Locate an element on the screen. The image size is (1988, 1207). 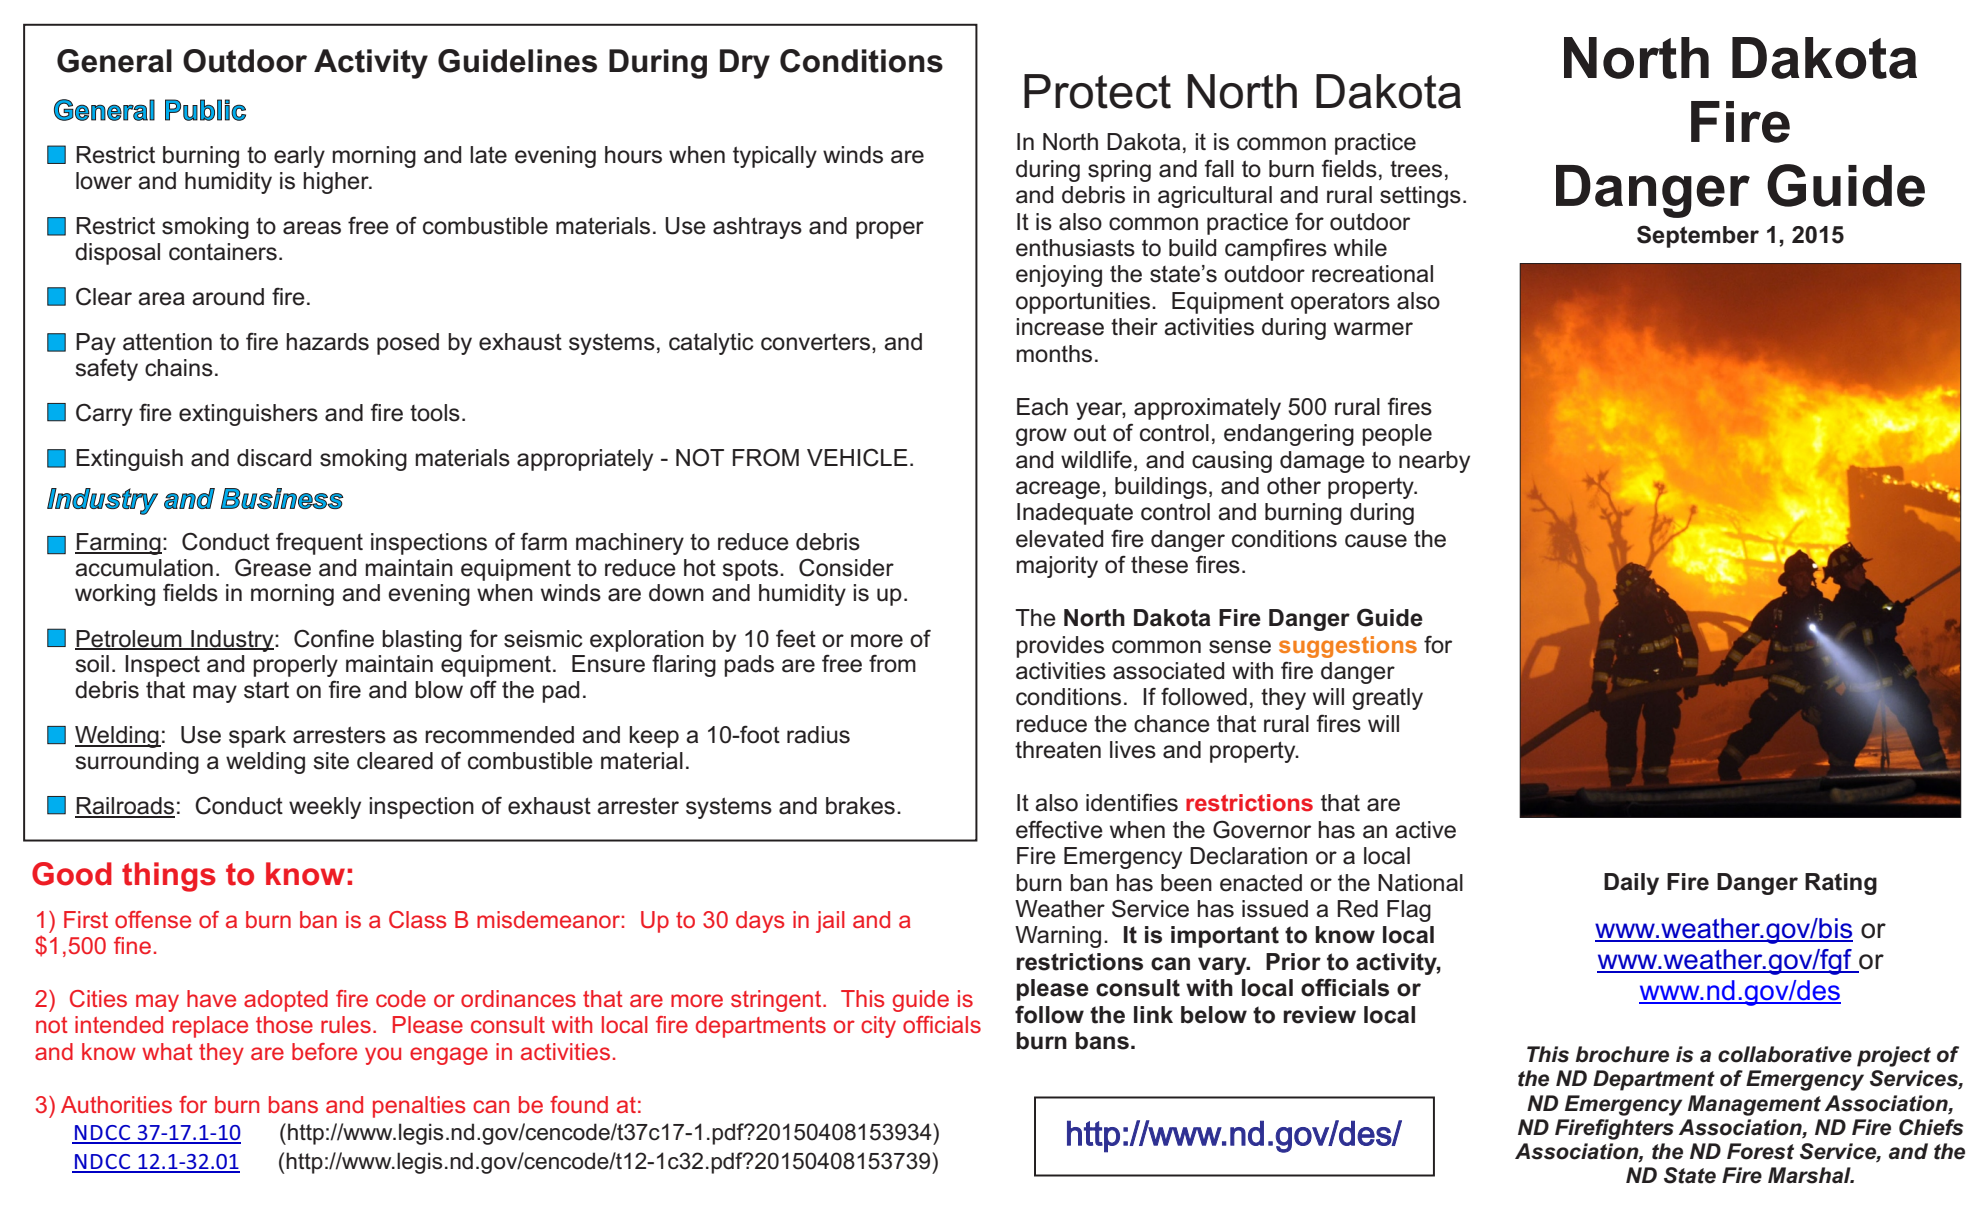
Public is located at coordinates (205, 110).
